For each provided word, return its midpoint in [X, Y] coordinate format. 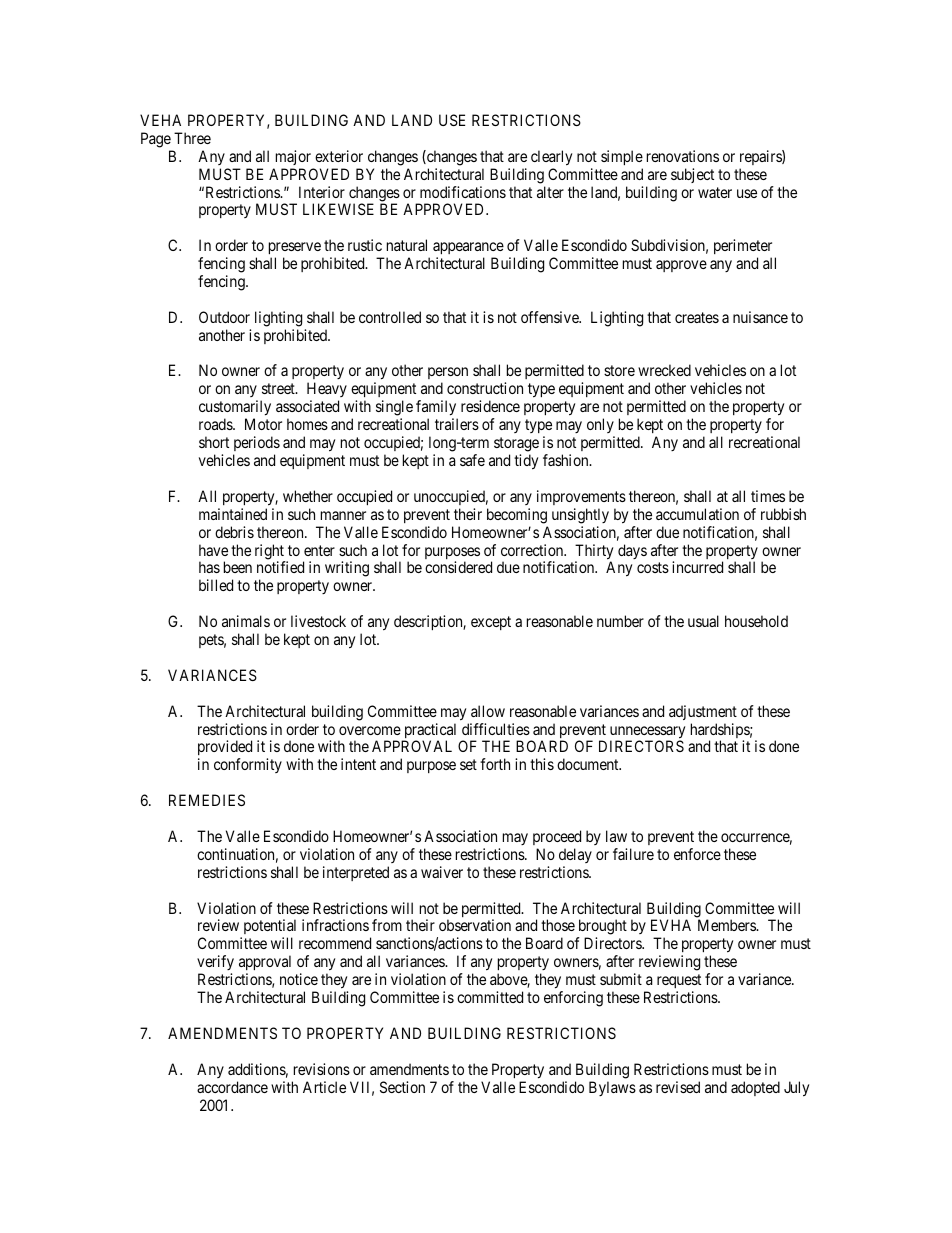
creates [697, 317]
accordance [232, 1087]
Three [192, 138]
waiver [442, 872]
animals [246, 621]
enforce [697, 854]
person [448, 375]
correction [533, 550]
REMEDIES [207, 800]
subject [692, 175]
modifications [463, 192]
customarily [235, 409]
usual [703, 621]
